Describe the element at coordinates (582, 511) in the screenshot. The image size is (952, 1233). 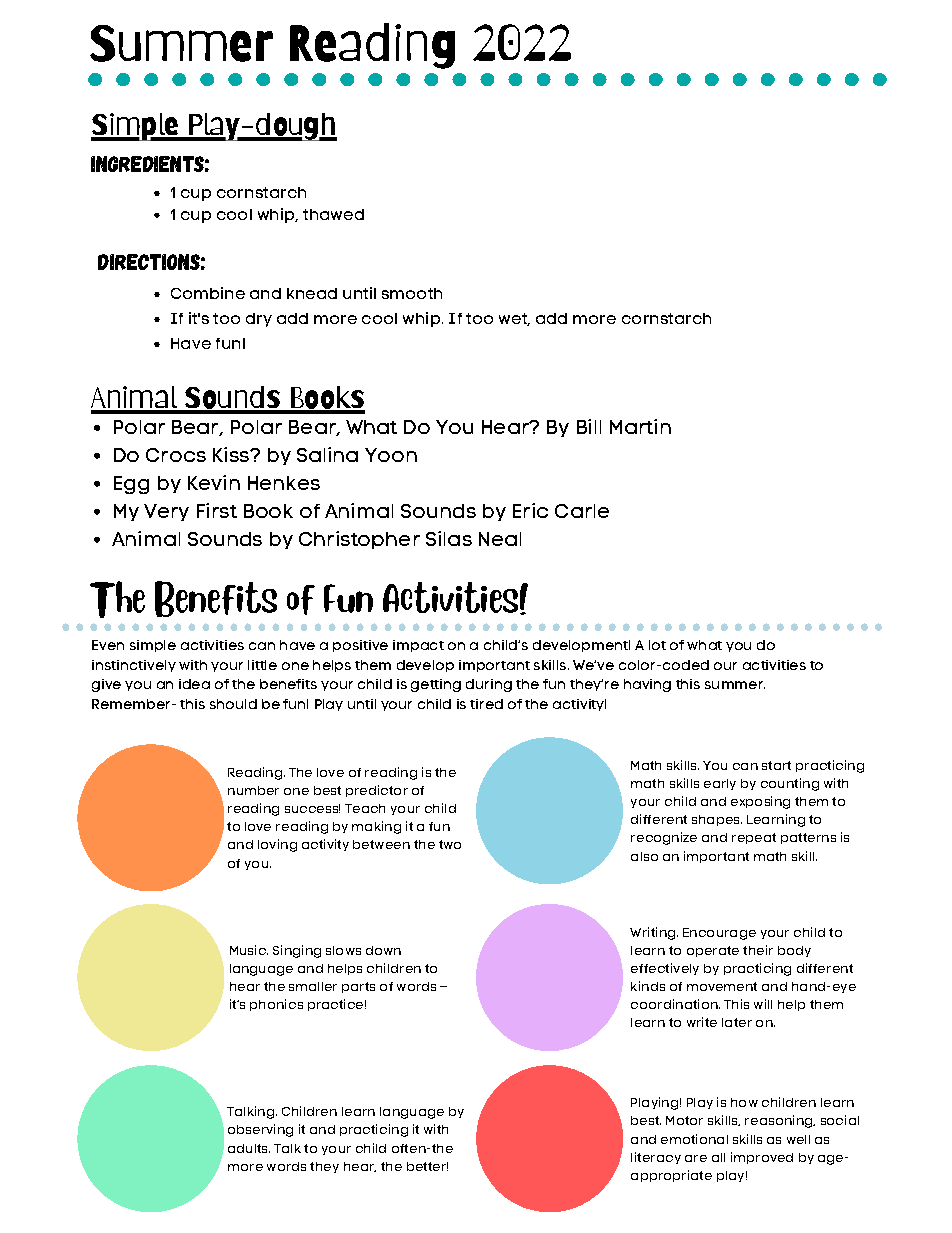
I see `Carle` at that location.
